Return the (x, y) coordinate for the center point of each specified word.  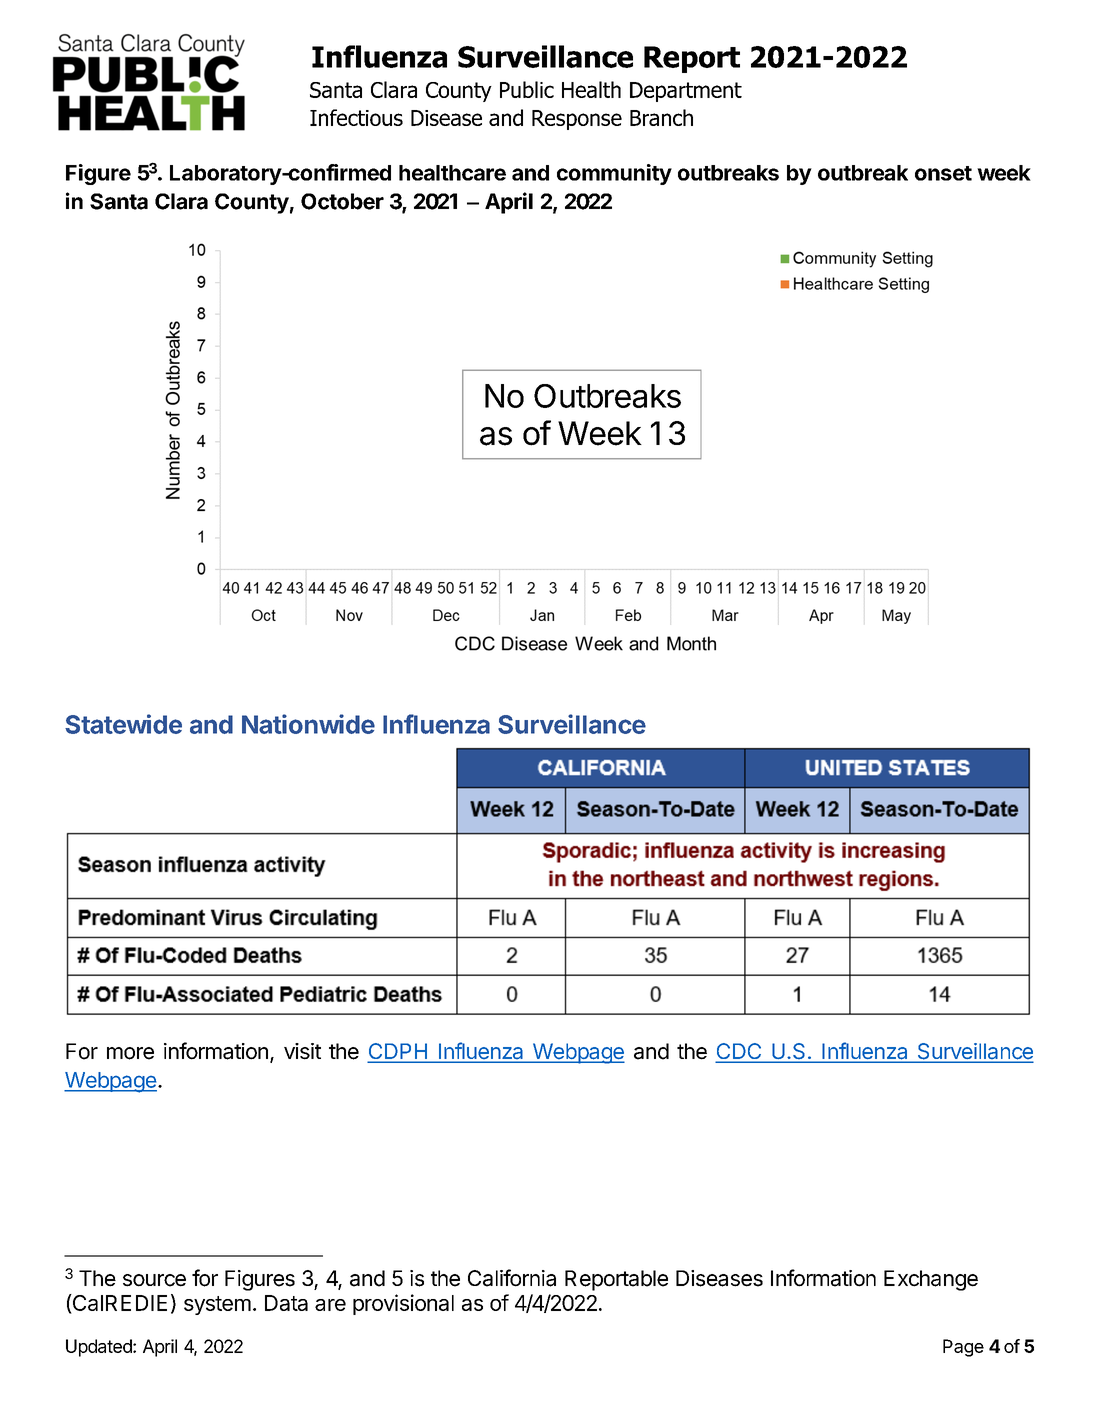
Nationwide (308, 724)
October (342, 201)
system (217, 1305)
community (614, 174)
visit (302, 1051)
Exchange (931, 1280)
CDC (740, 1052)
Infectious (356, 117)
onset (943, 173)
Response (577, 120)
